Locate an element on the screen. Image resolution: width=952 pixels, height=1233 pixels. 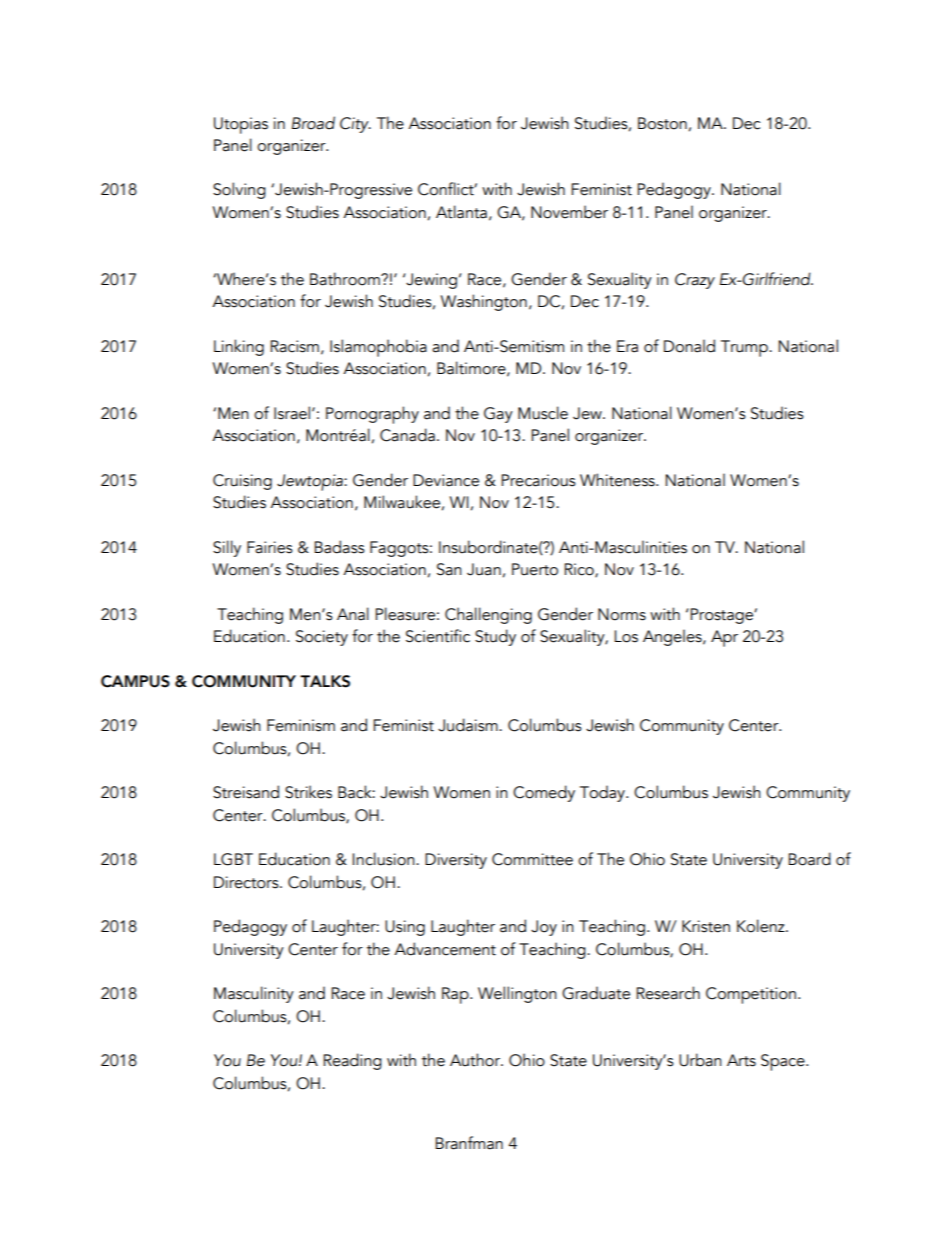
Board is located at coordinates (809, 859).
